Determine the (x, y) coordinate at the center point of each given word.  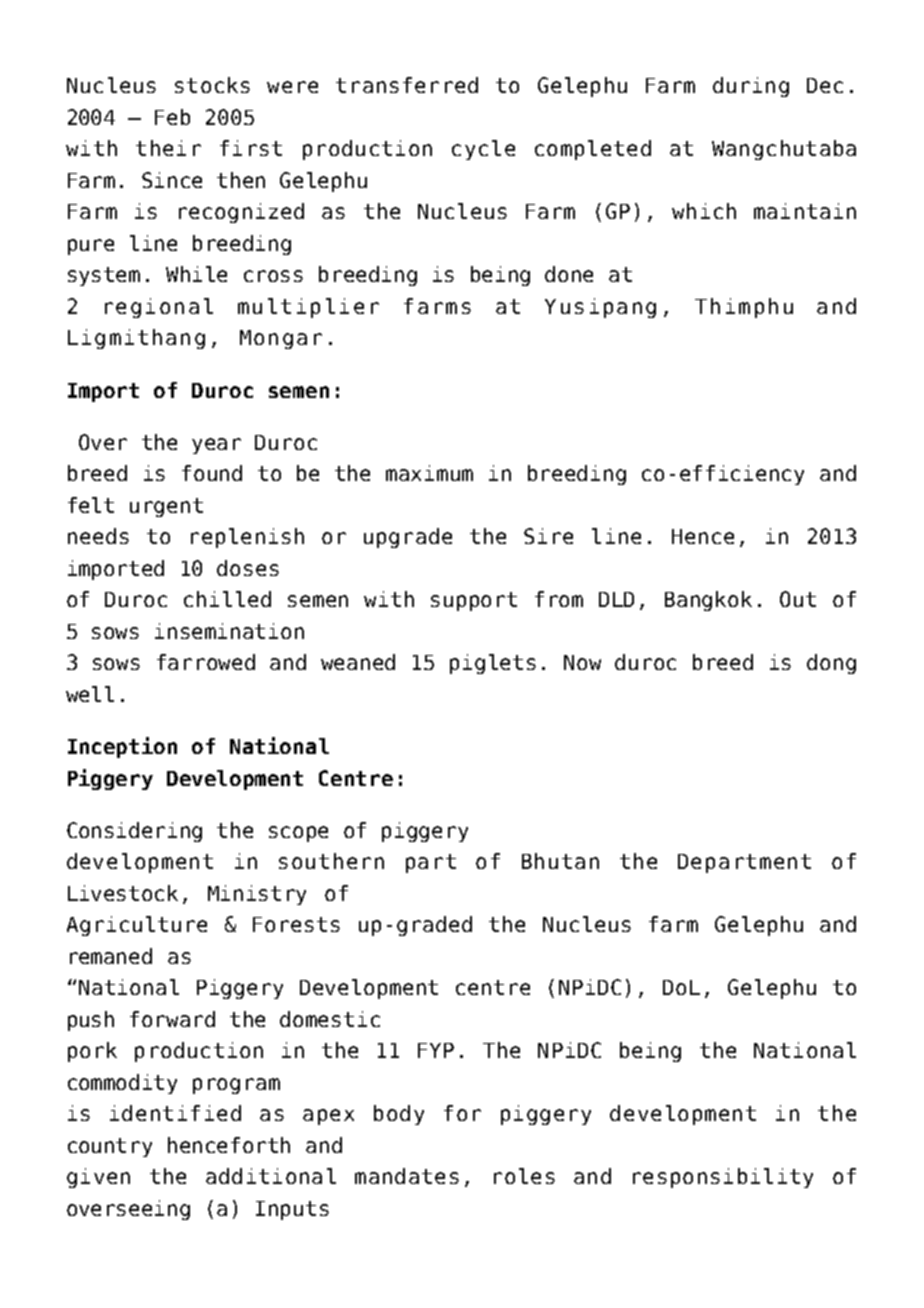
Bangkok (708, 601)
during (751, 87)
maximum (429, 473)
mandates (407, 1176)
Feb (172, 117)
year (216, 446)
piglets (493, 664)
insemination (229, 631)
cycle (483, 150)
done (569, 274)
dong (831, 664)
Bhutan (560, 861)
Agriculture (137, 926)
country (110, 1147)
